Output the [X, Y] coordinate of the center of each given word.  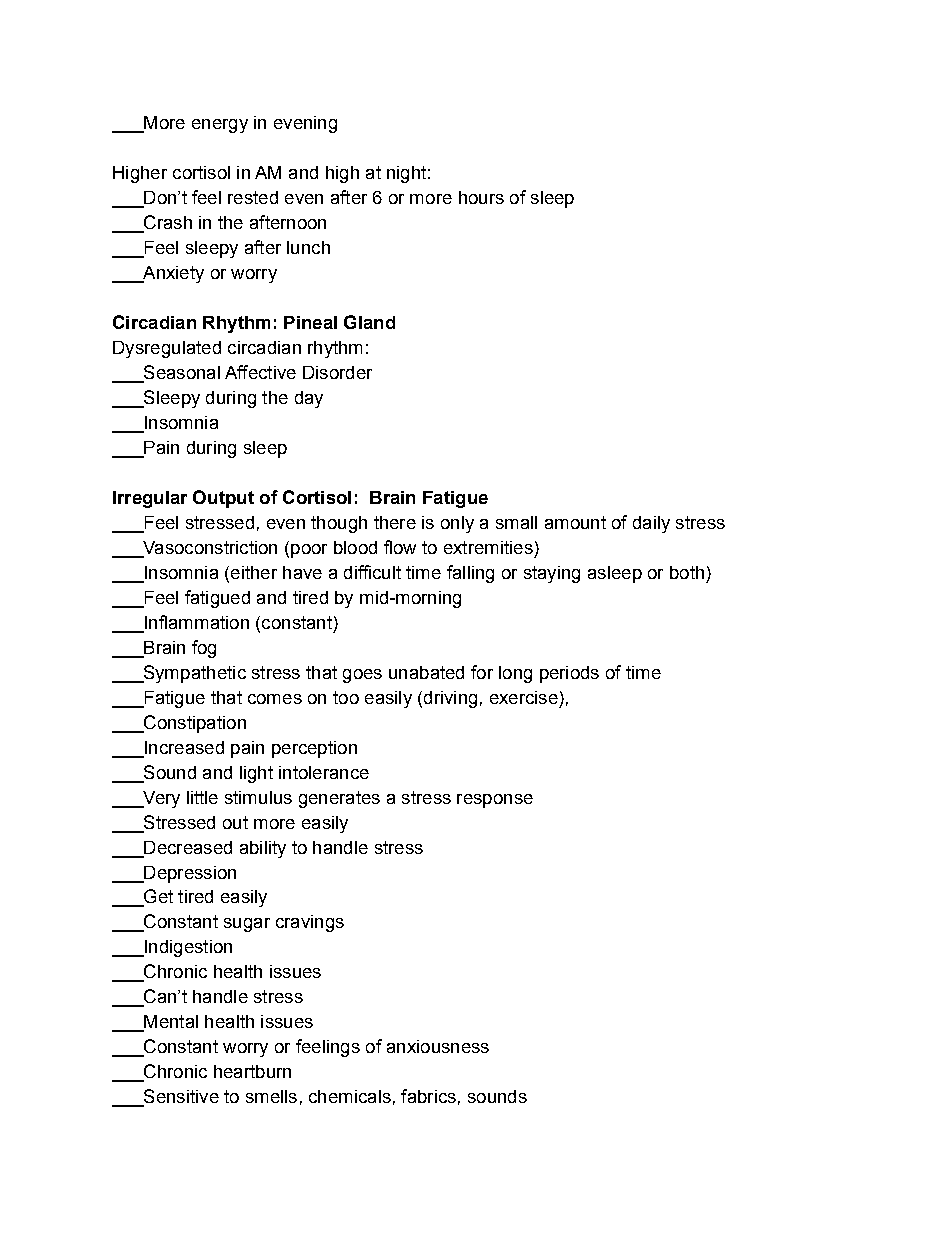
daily [651, 524]
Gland [369, 322]
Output [223, 499]
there [395, 522]
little [202, 797]
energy [220, 126]
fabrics [428, 1096]
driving [449, 699]
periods [569, 674]
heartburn [252, 1071]
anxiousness [438, 1046]
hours [481, 197]
